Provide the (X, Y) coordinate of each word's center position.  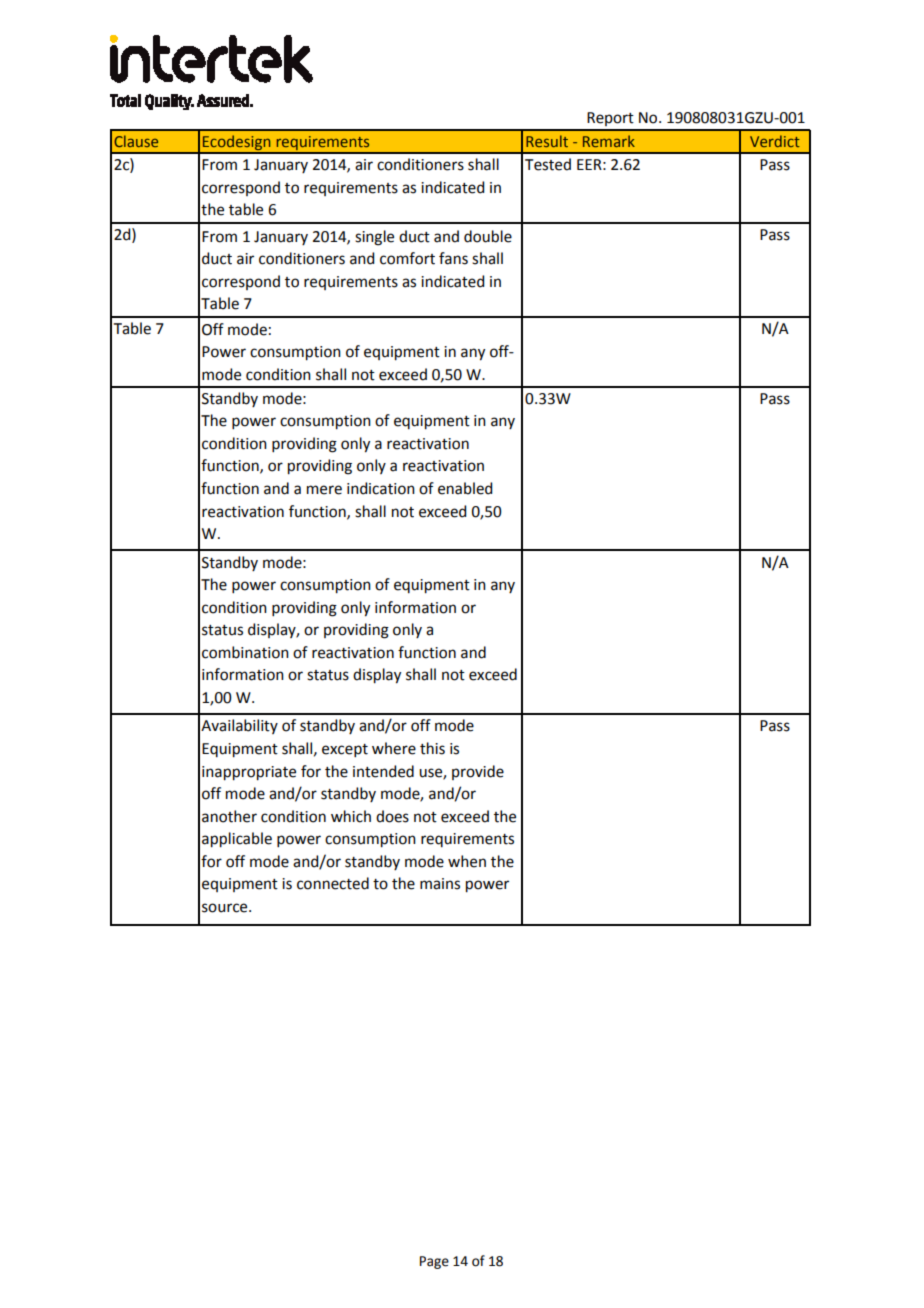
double (488, 236)
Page (434, 1262)
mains (440, 884)
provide (478, 772)
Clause (136, 141)
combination (245, 652)
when (467, 861)
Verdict (775, 141)
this (432, 748)
